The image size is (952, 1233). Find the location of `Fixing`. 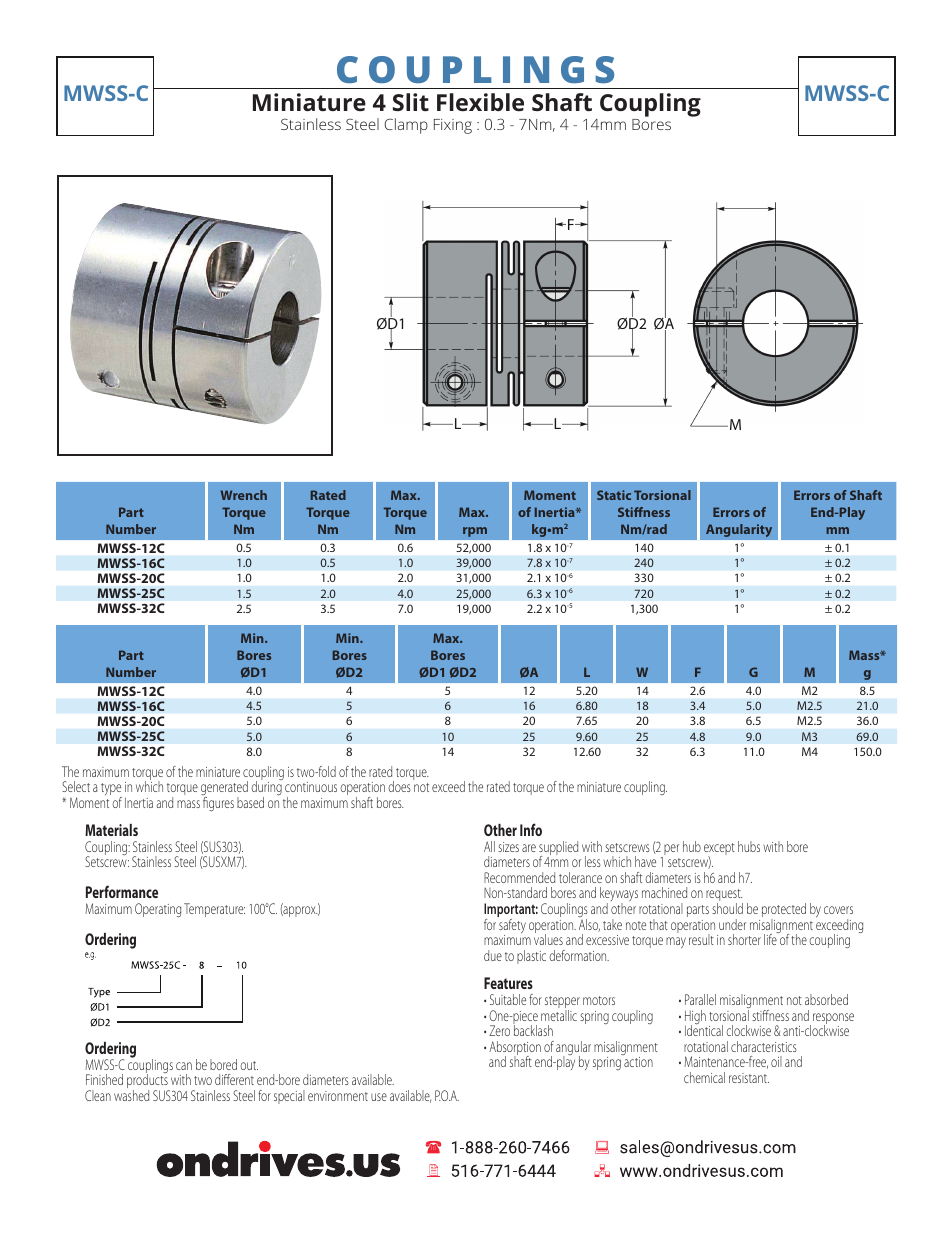

Fixing is located at coordinates (453, 126).
